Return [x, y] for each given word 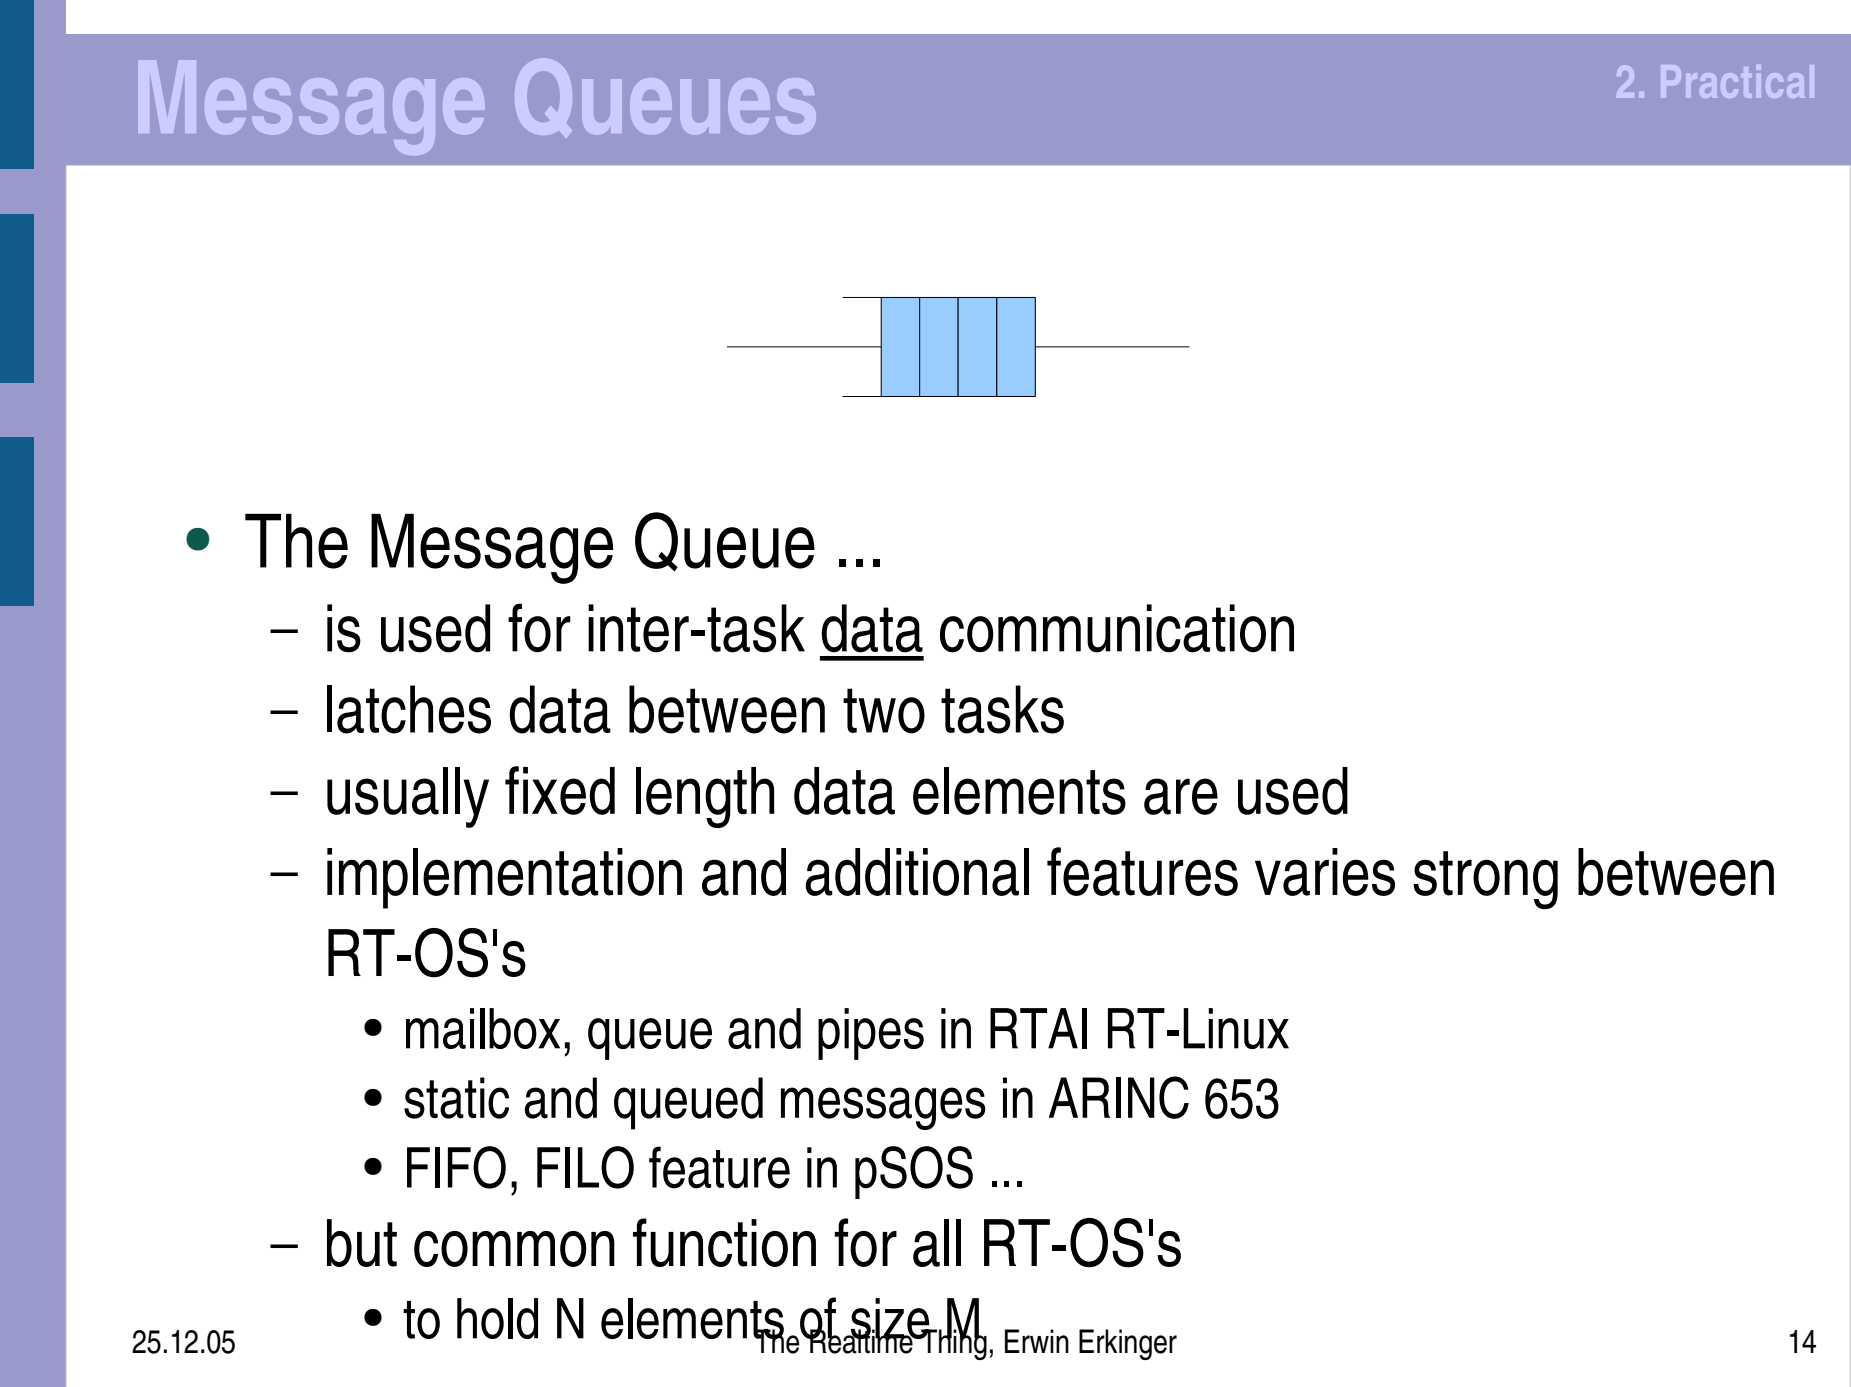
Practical [1737, 81]
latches [409, 709]
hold [497, 1318]
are [1181, 796]
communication [1117, 628]
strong [1485, 880]
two [884, 711]
